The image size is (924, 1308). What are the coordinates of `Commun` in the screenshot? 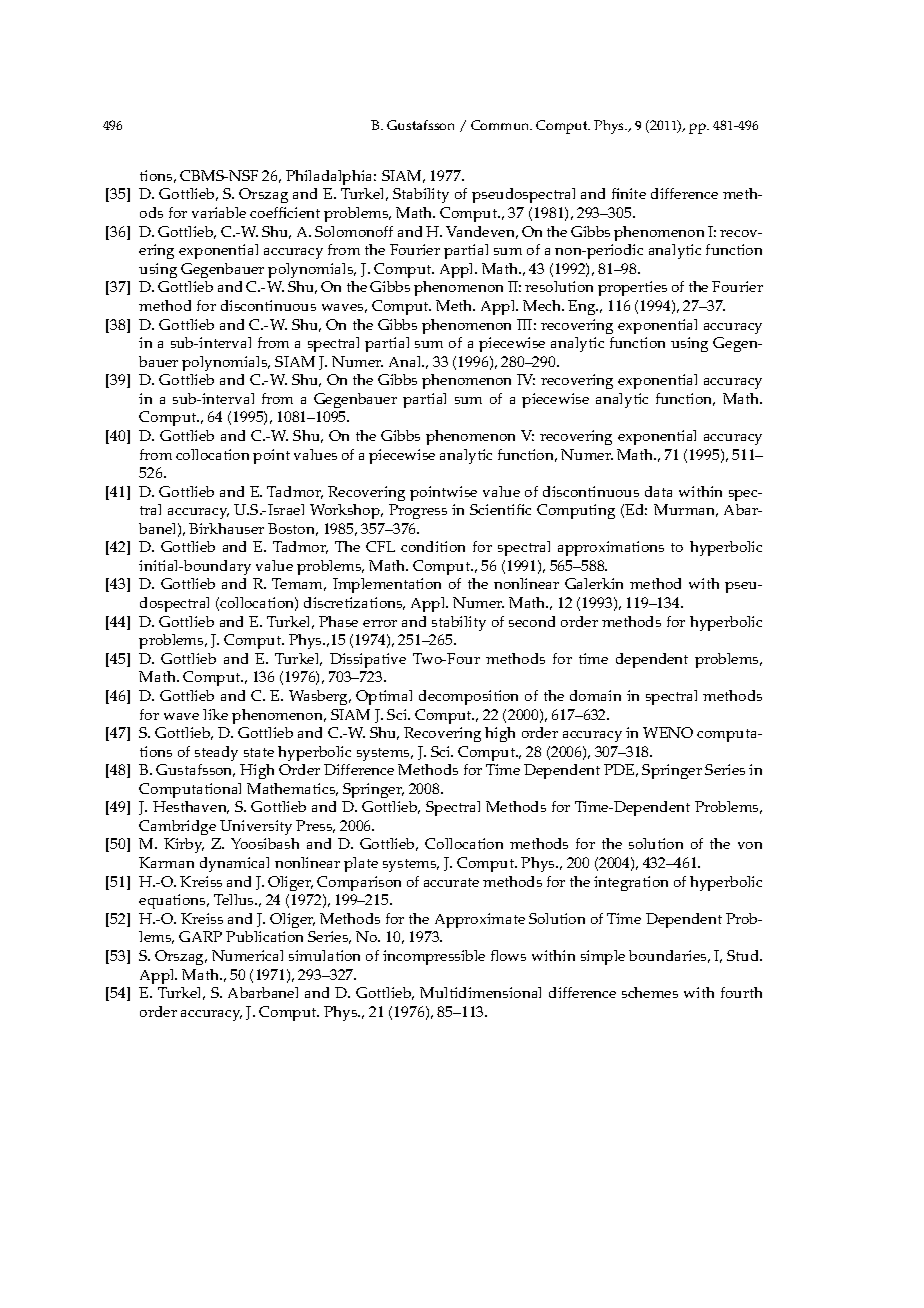 It's located at (501, 125).
